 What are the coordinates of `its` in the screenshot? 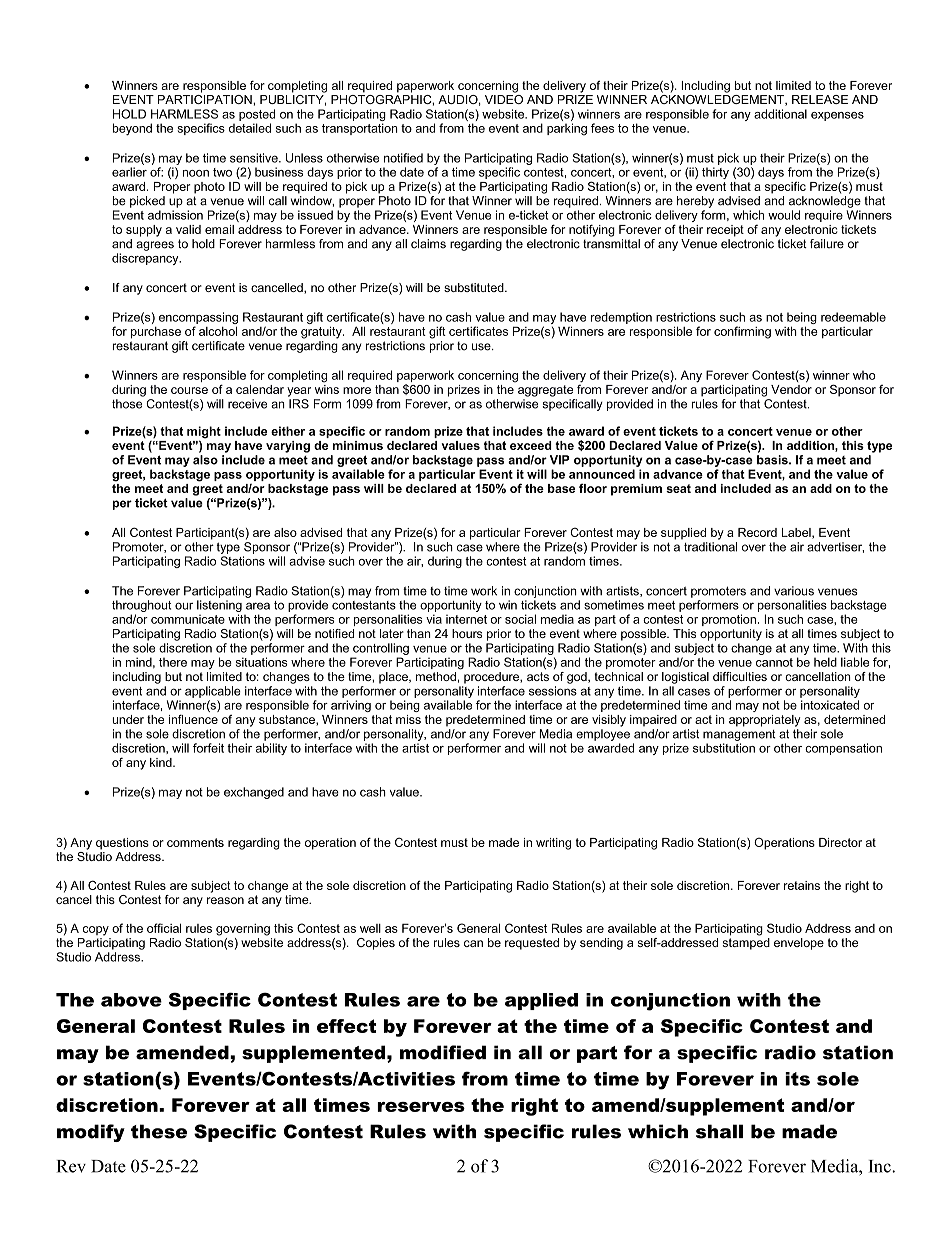 It's located at (797, 1079).
